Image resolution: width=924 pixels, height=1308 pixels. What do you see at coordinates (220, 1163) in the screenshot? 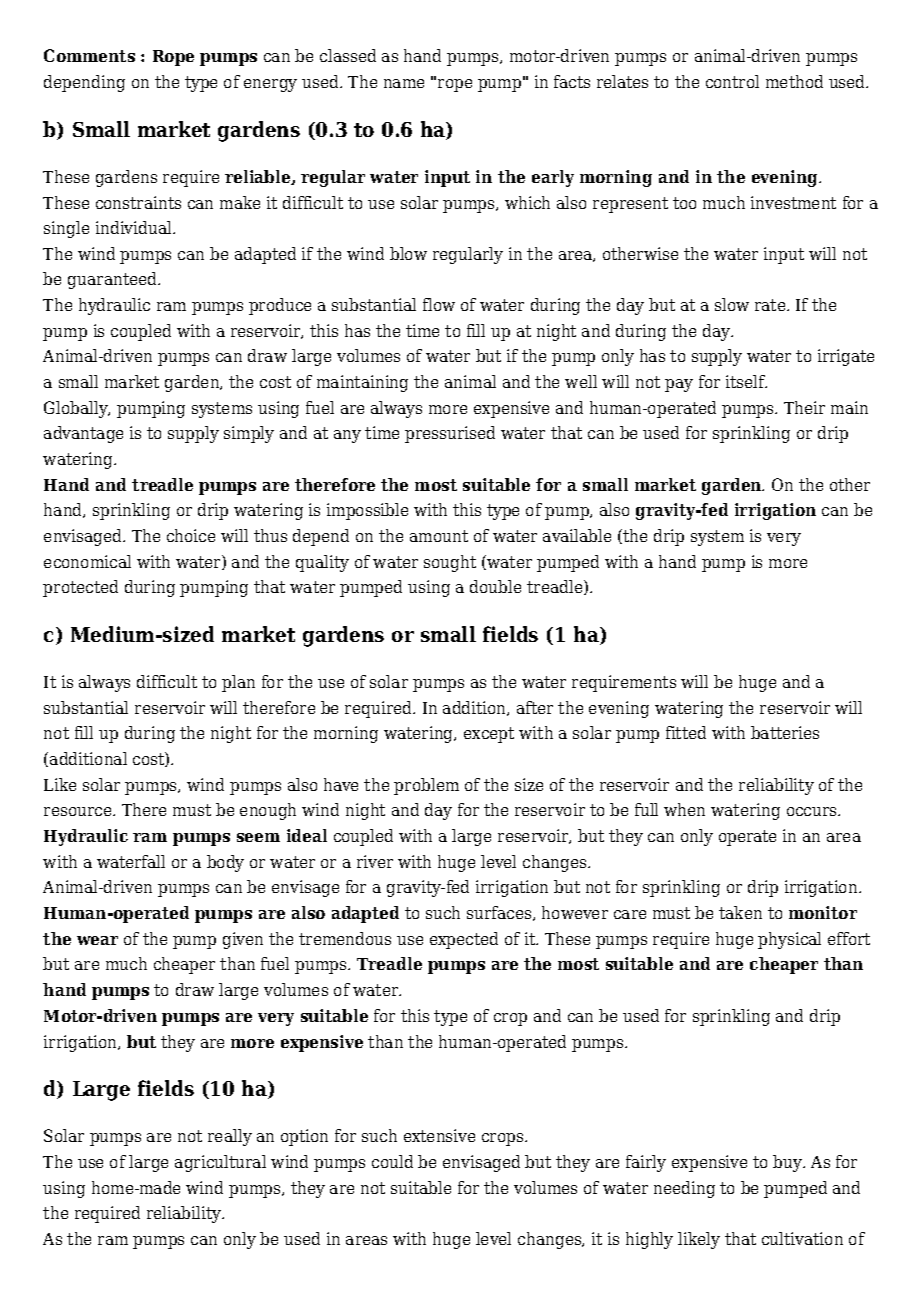
I see `agricultural` at bounding box center [220, 1163].
